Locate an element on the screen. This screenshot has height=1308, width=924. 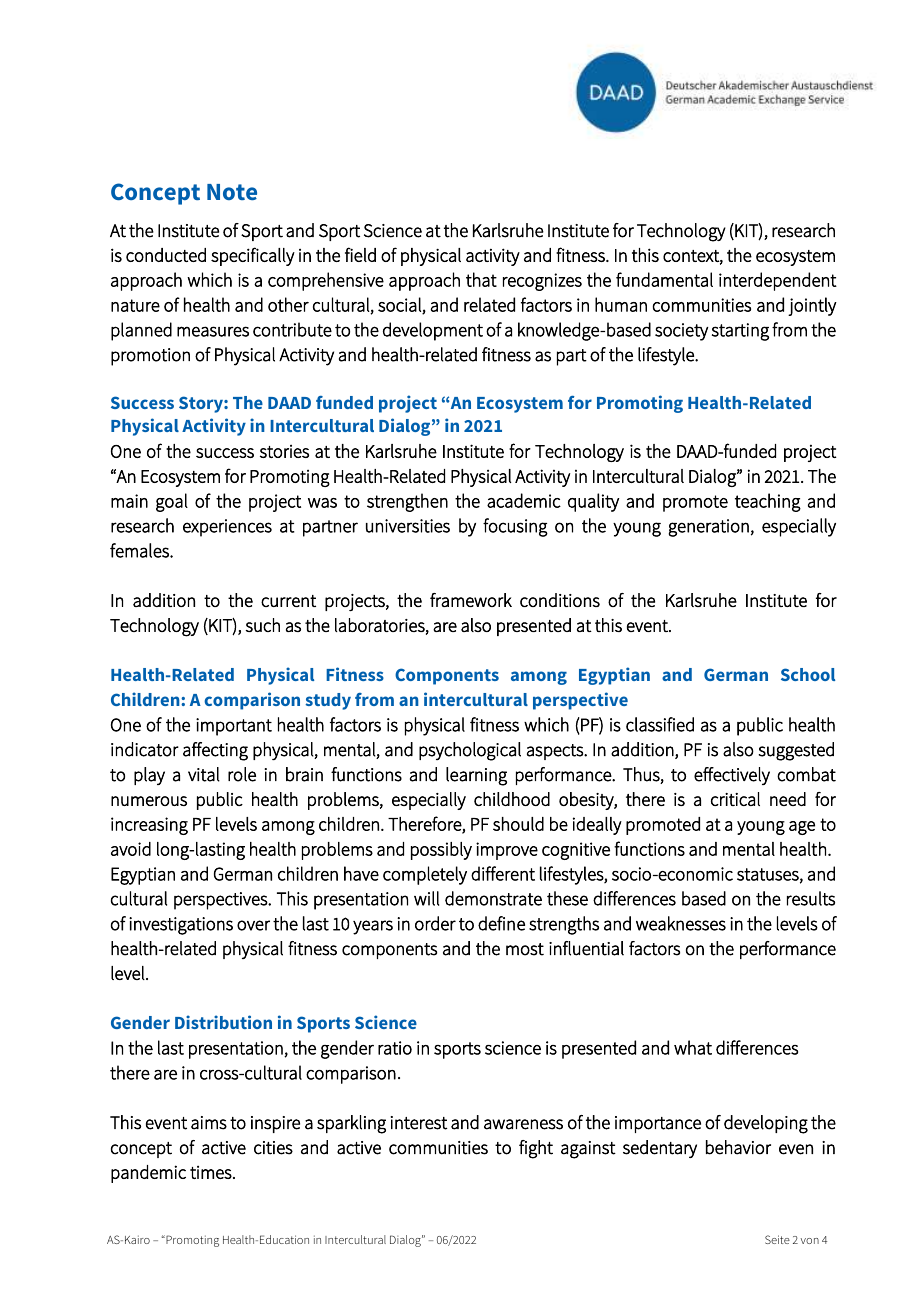
experiences is located at coordinates (227, 528).
